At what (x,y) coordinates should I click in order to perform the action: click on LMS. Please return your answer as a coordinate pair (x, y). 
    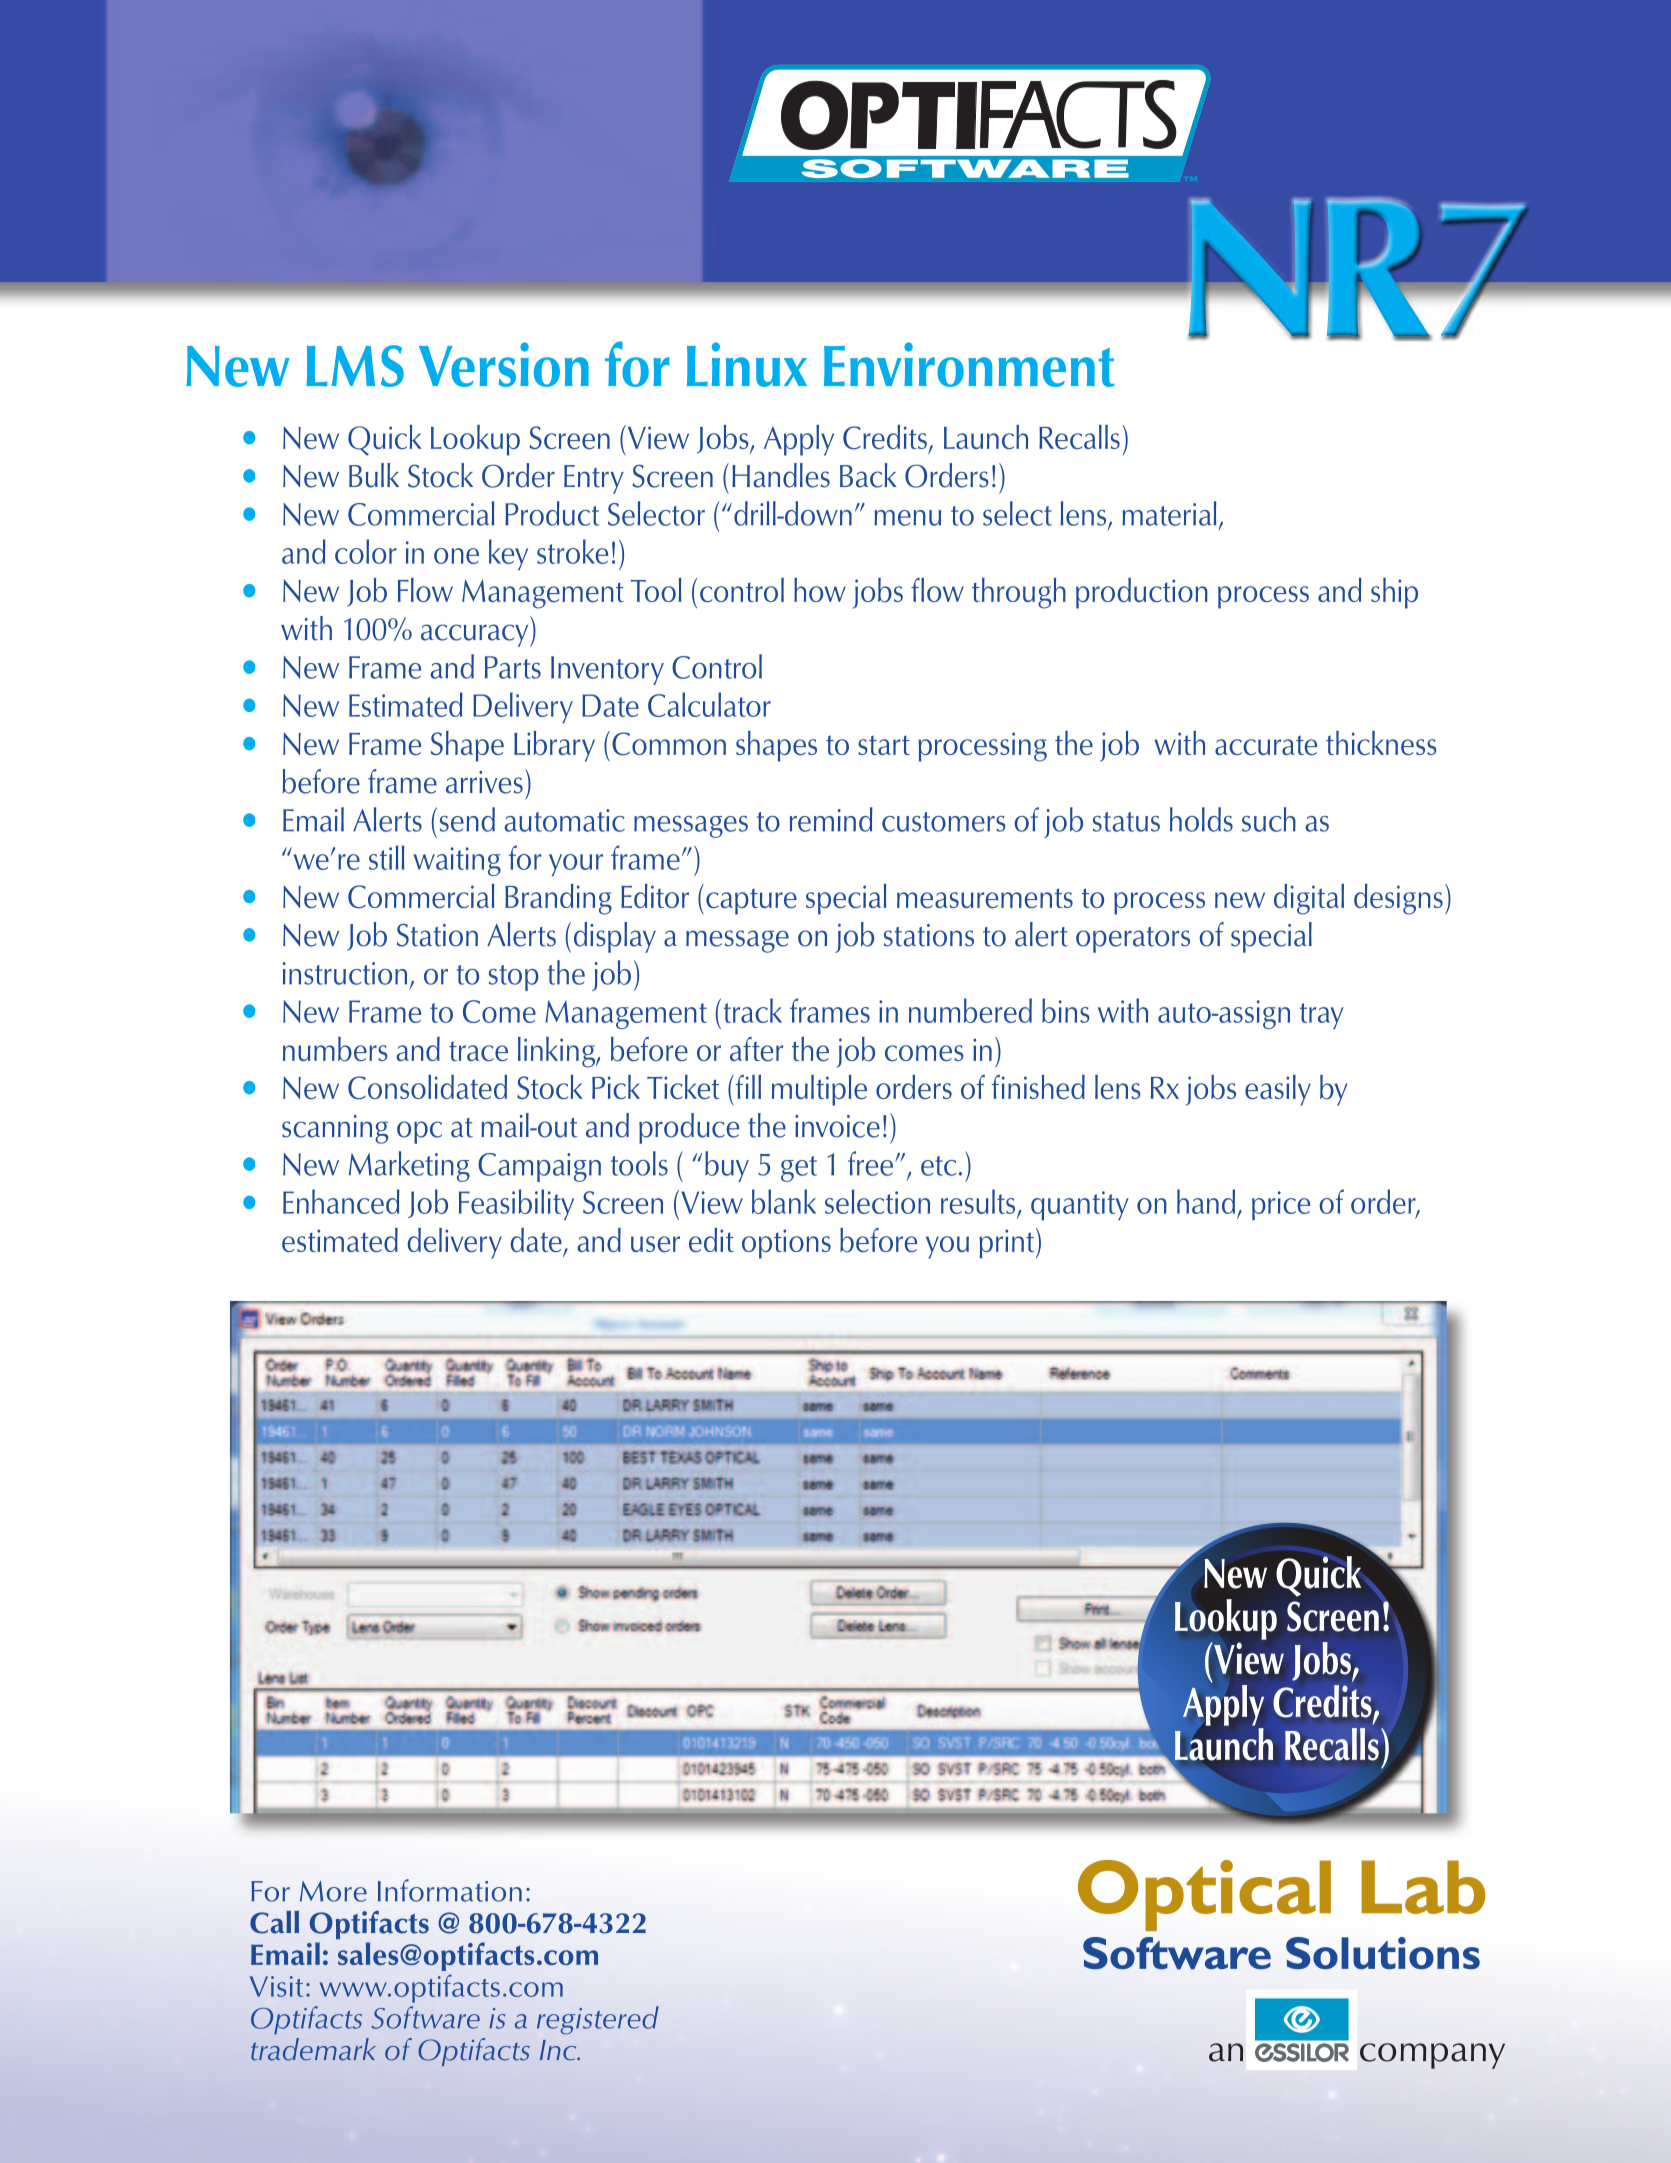
    Looking at the image, I should click on (355, 366).
